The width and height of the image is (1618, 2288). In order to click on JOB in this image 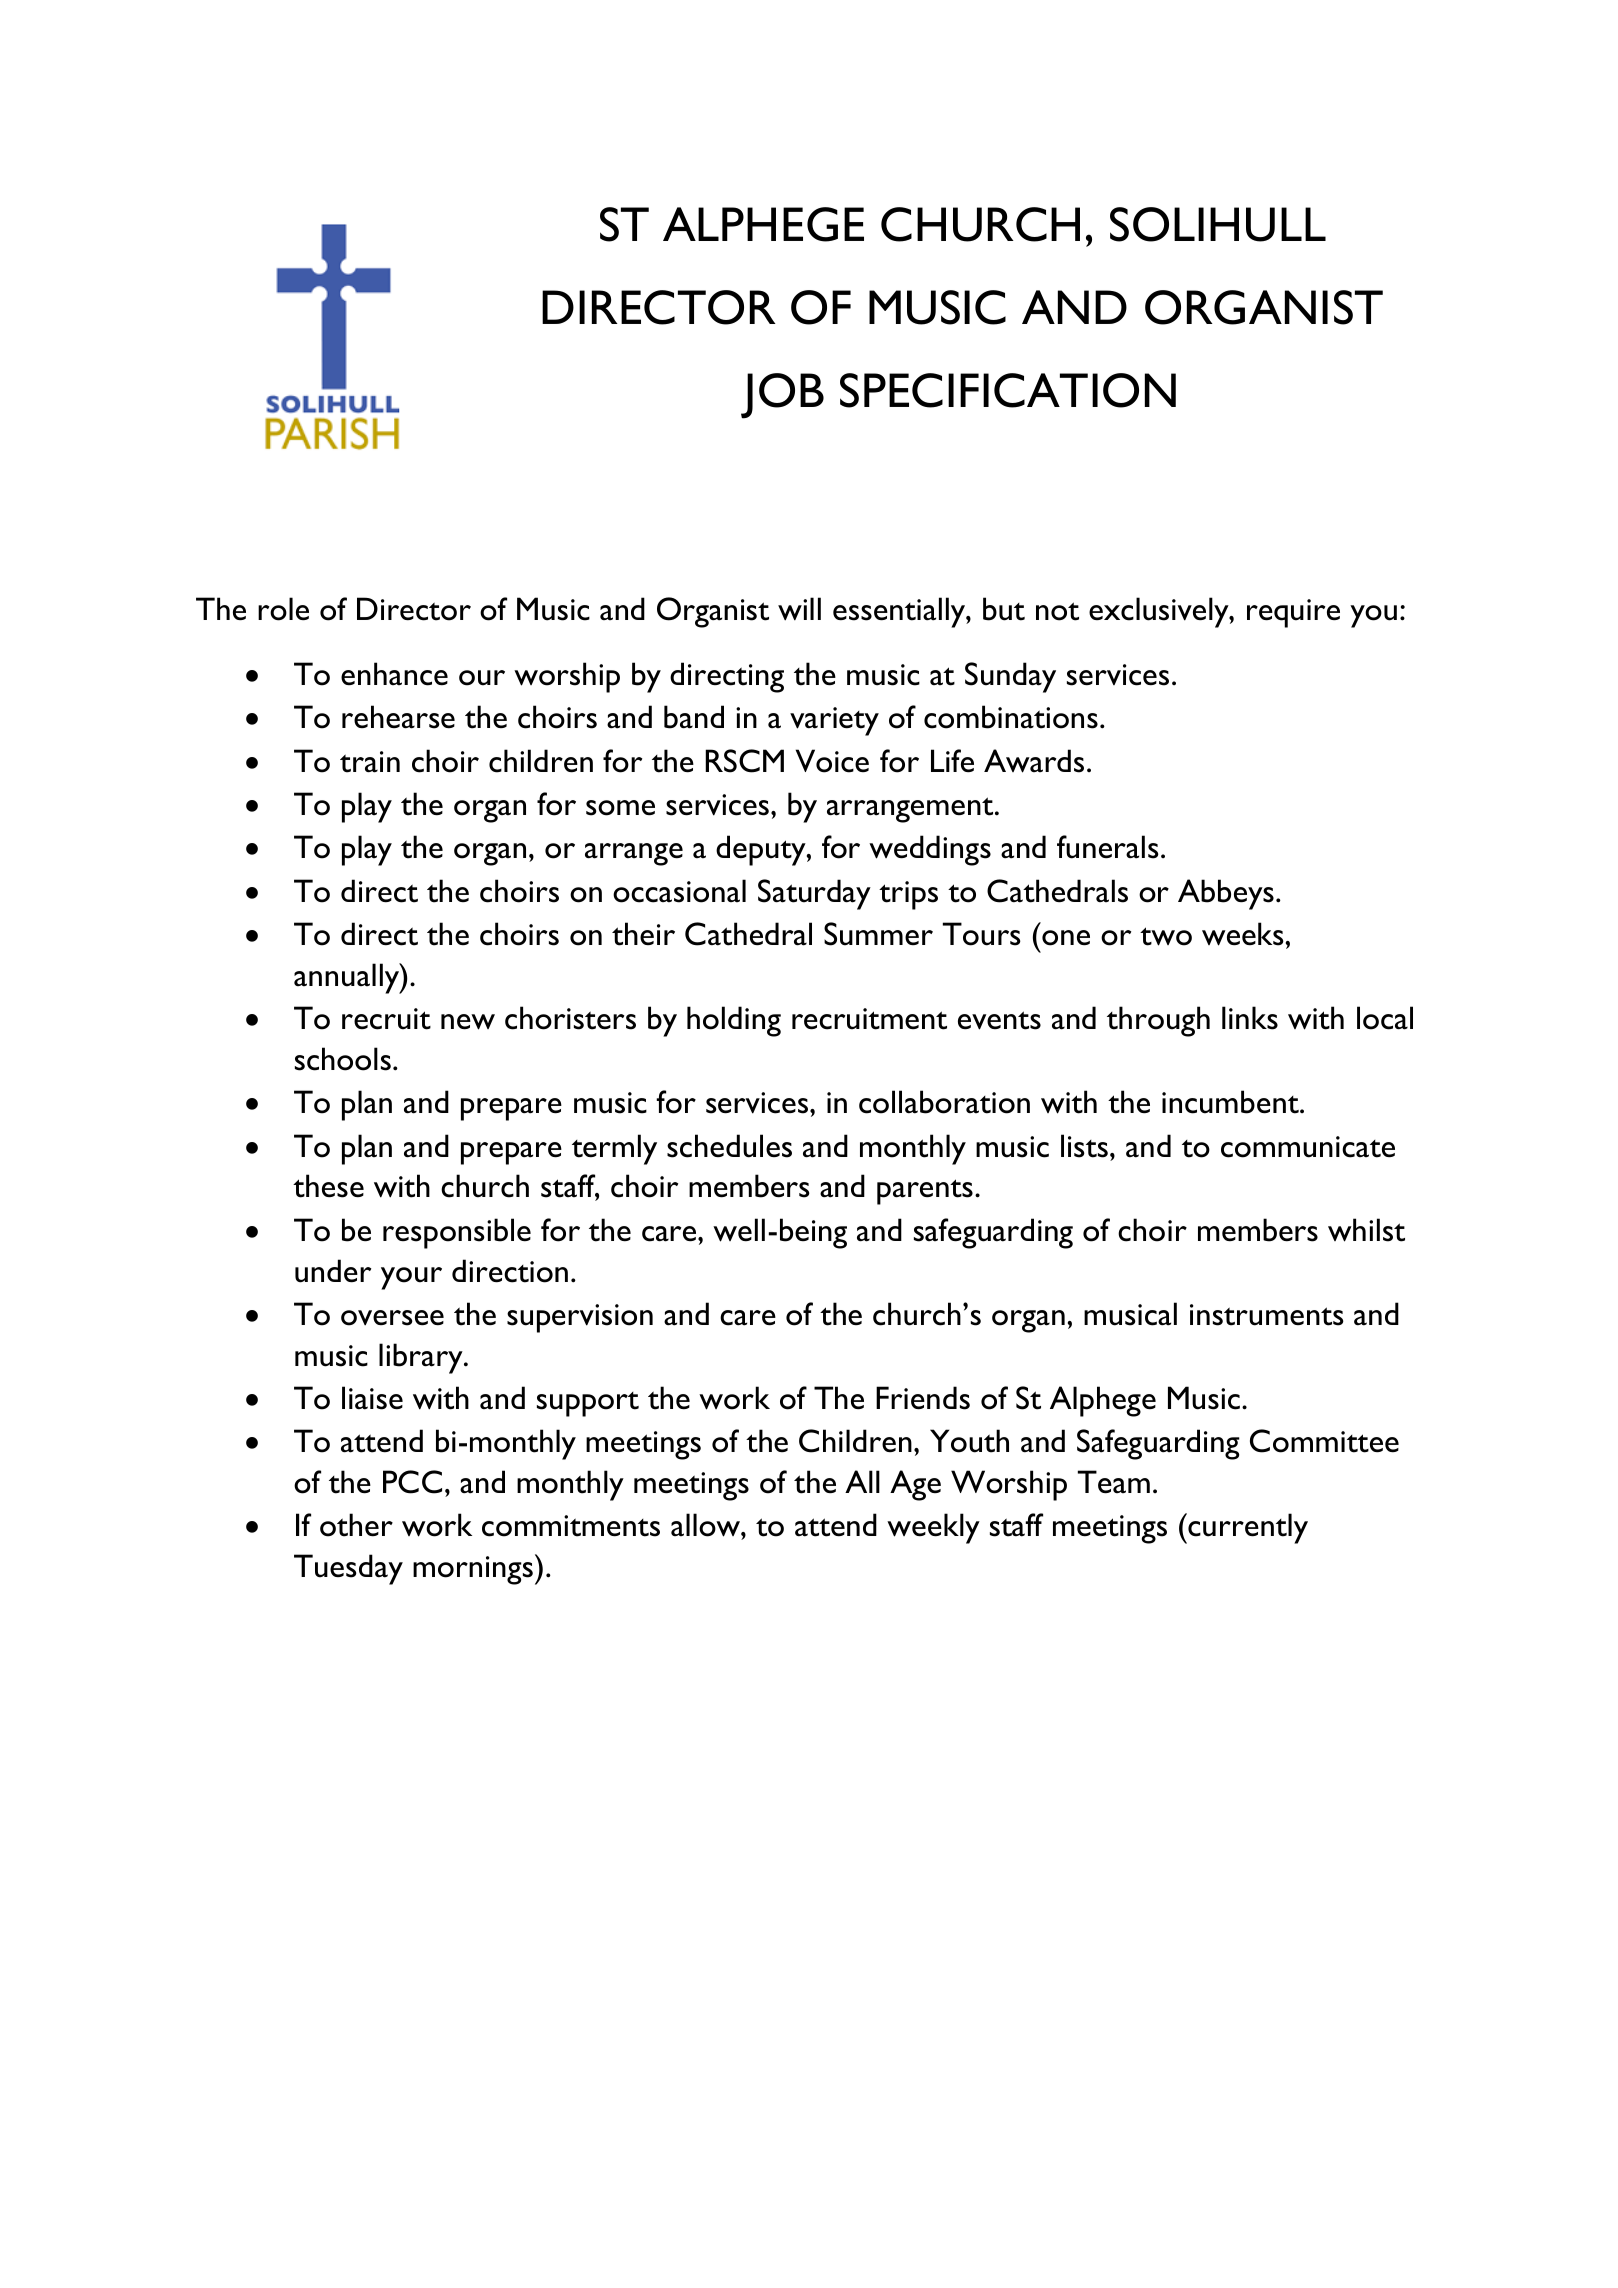, I will do `click(782, 396)`.
